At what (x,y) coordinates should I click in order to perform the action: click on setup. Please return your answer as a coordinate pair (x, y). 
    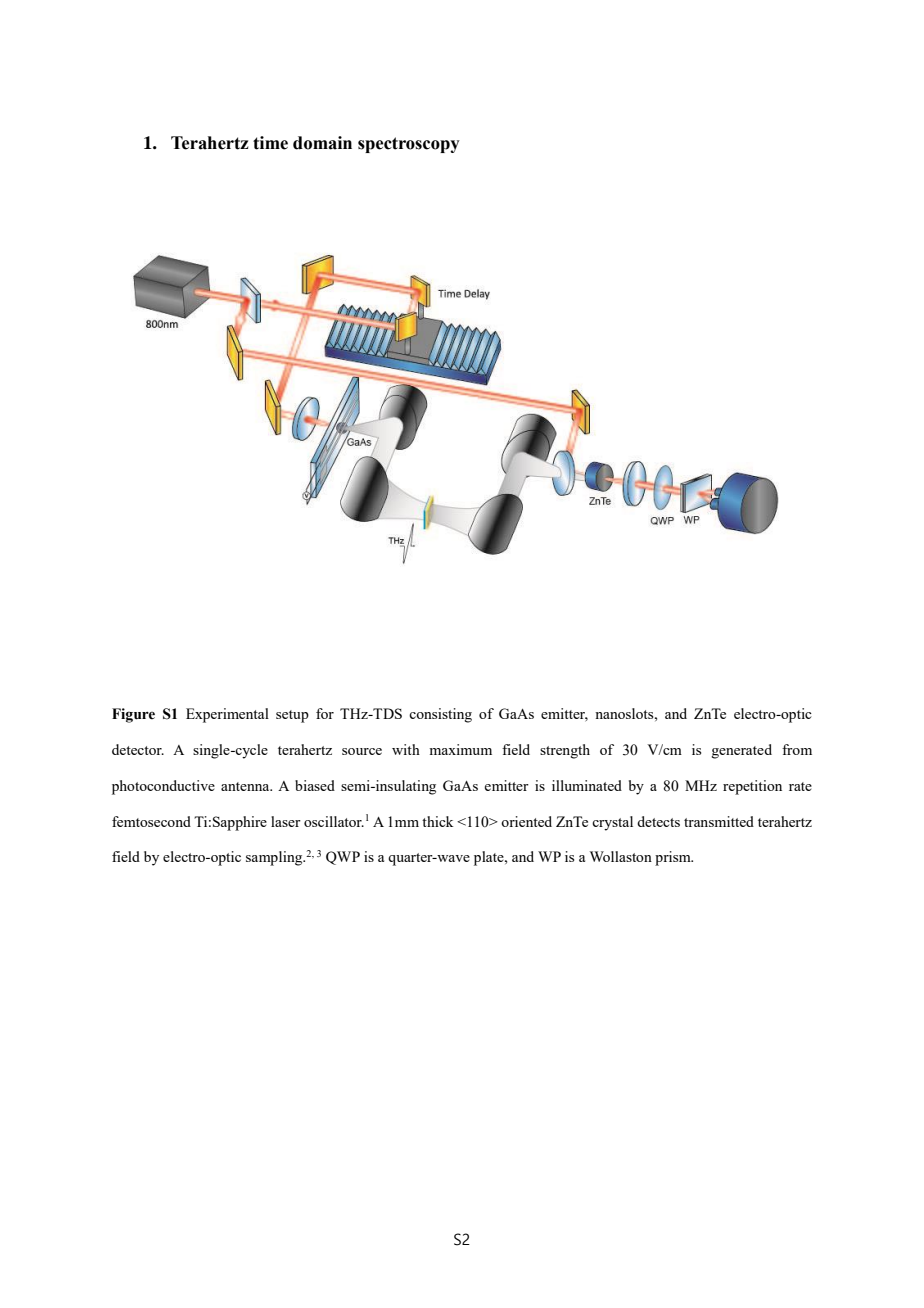
    Looking at the image, I should click on (292, 716).
